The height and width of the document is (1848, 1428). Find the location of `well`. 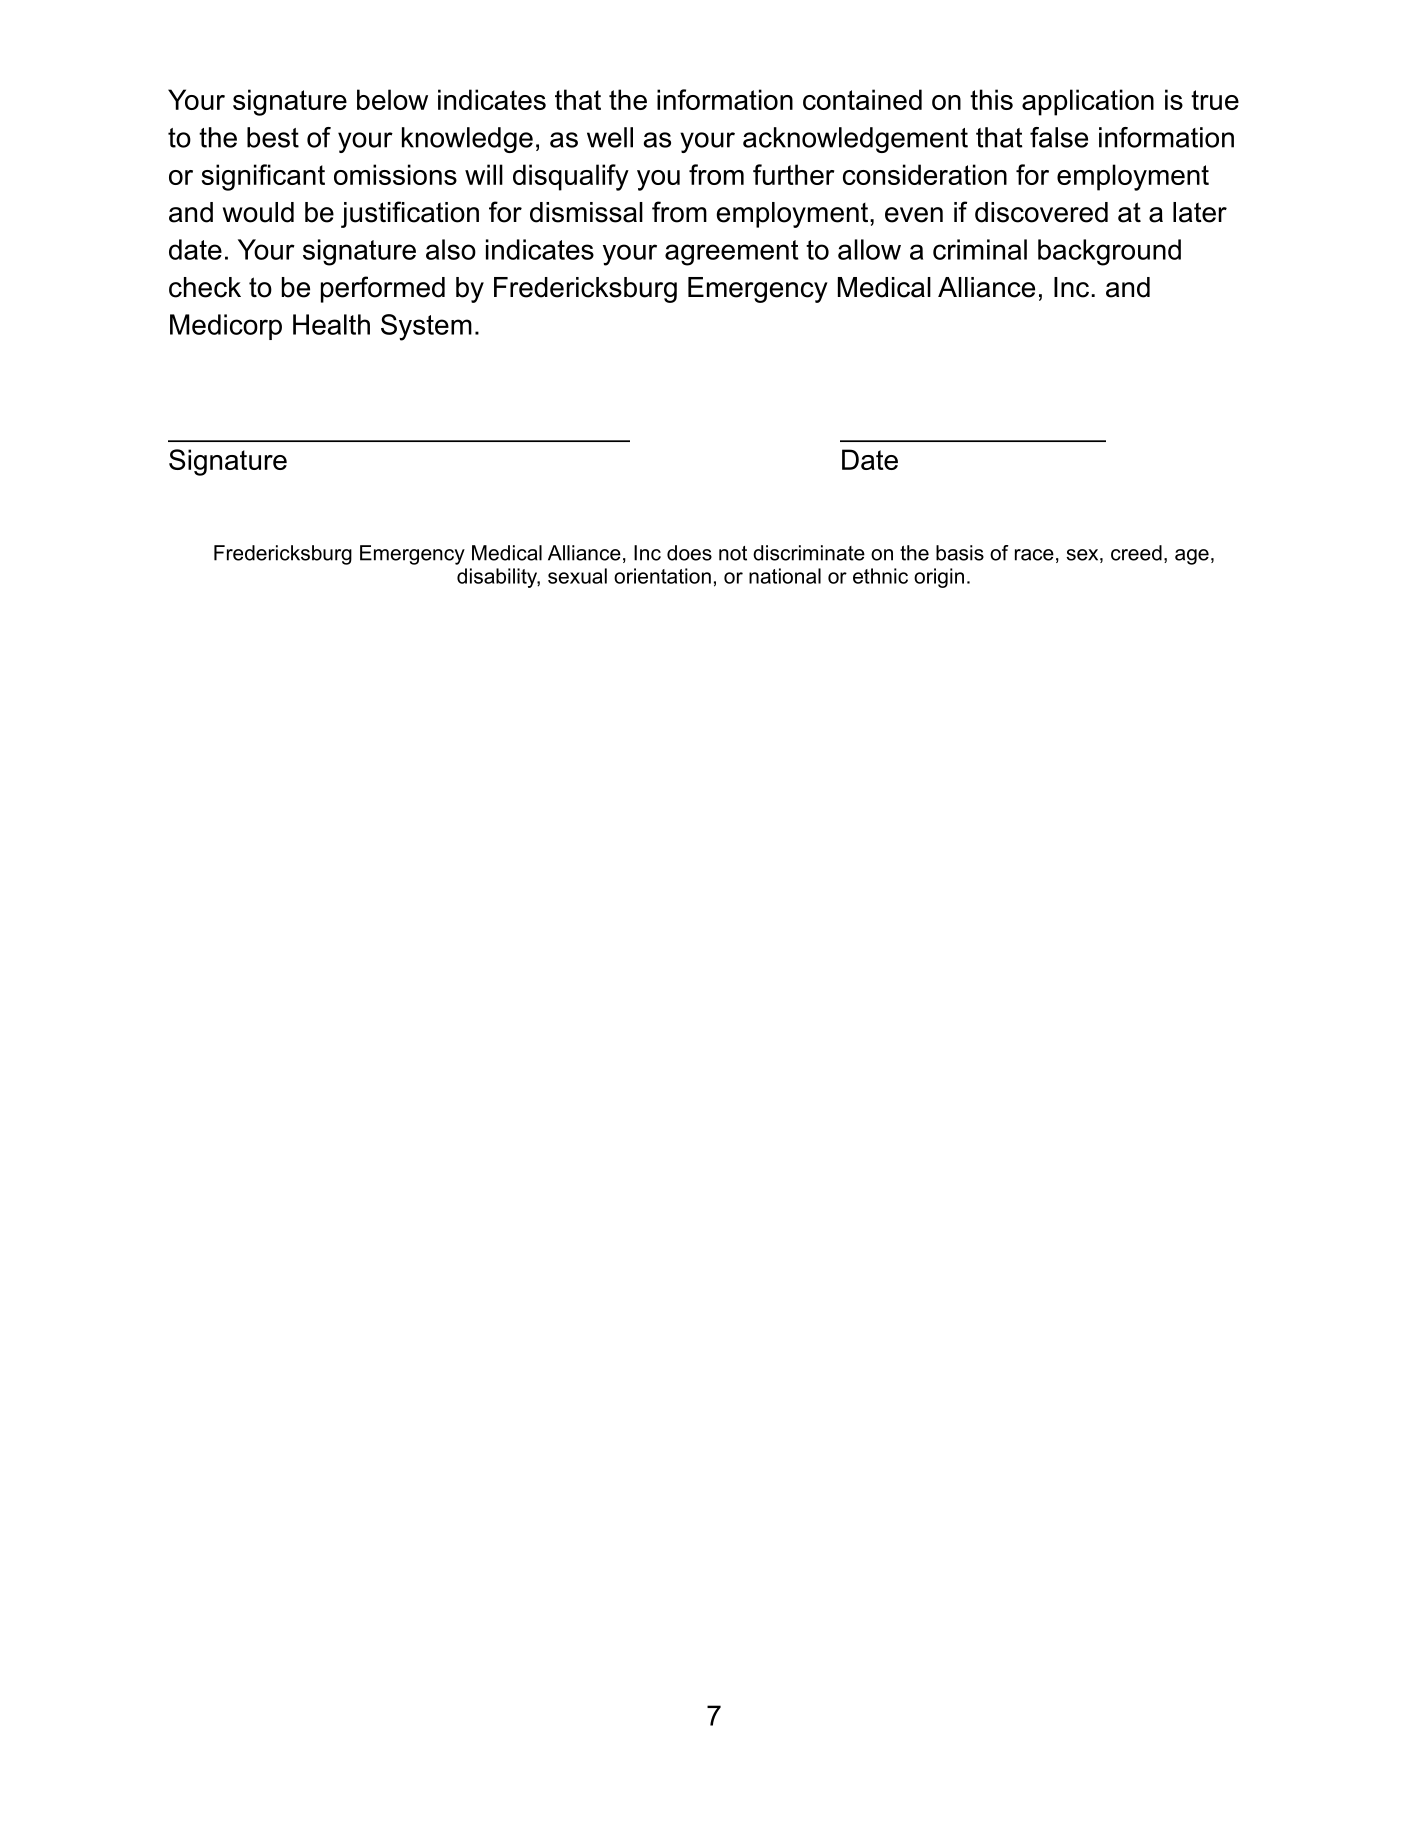

well is located at coordinates (610, 137).
